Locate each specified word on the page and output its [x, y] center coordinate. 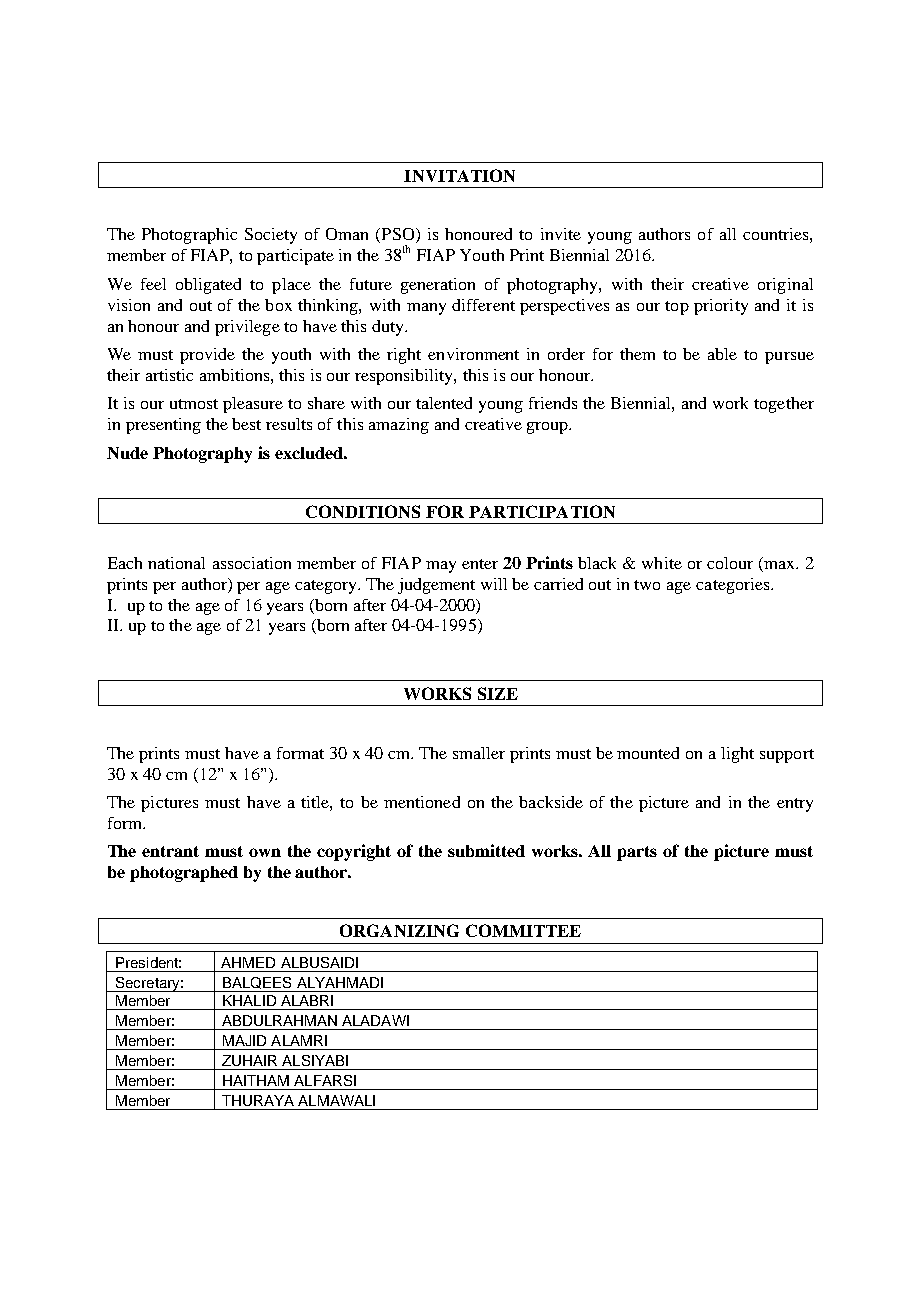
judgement [436, 586]
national [176, 563]
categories [734, 586]
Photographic [189, 236]
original [785, 286]
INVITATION [459, 175]
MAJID [244, 1040]
